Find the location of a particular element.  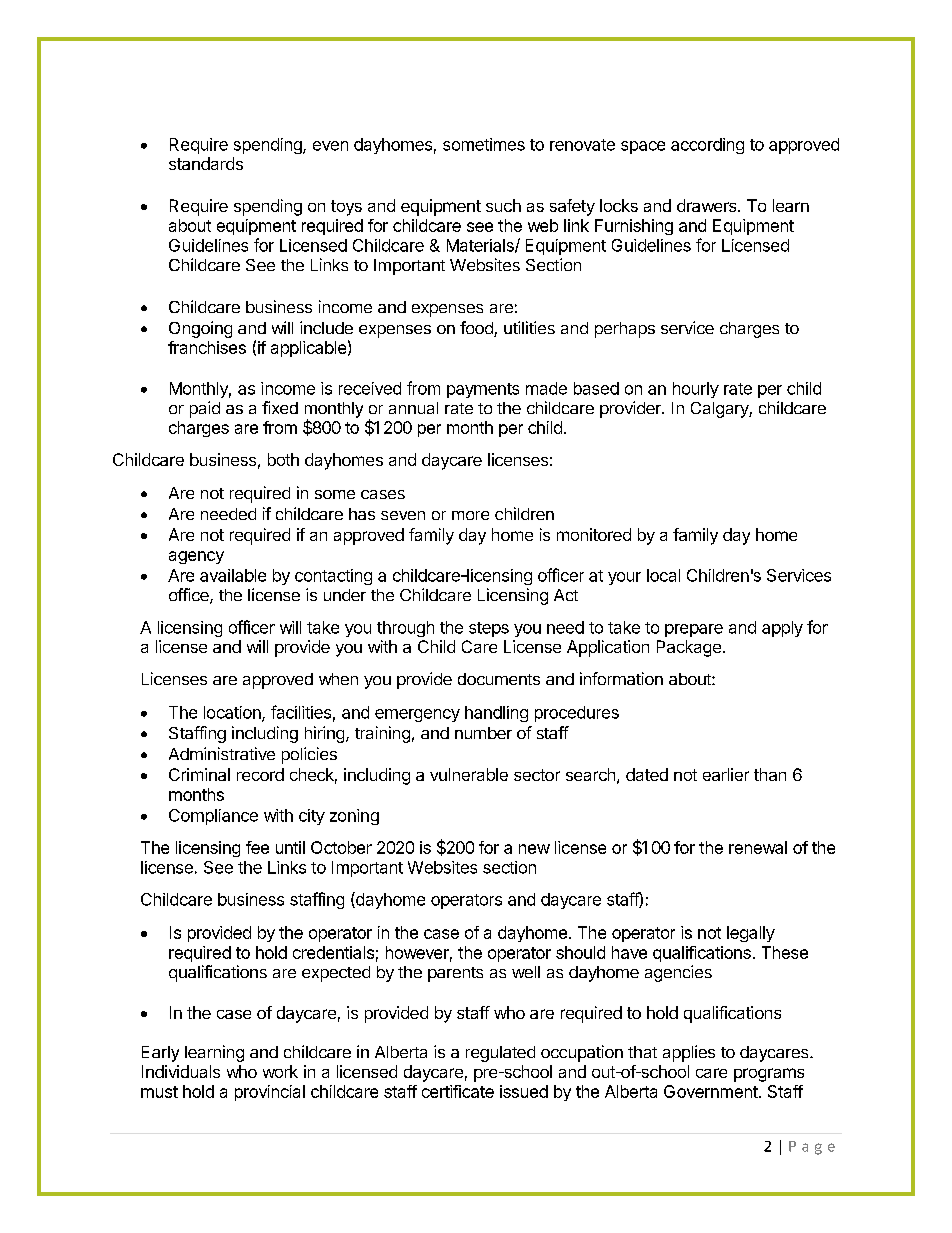

fee is located at coordinates (257, 847).
